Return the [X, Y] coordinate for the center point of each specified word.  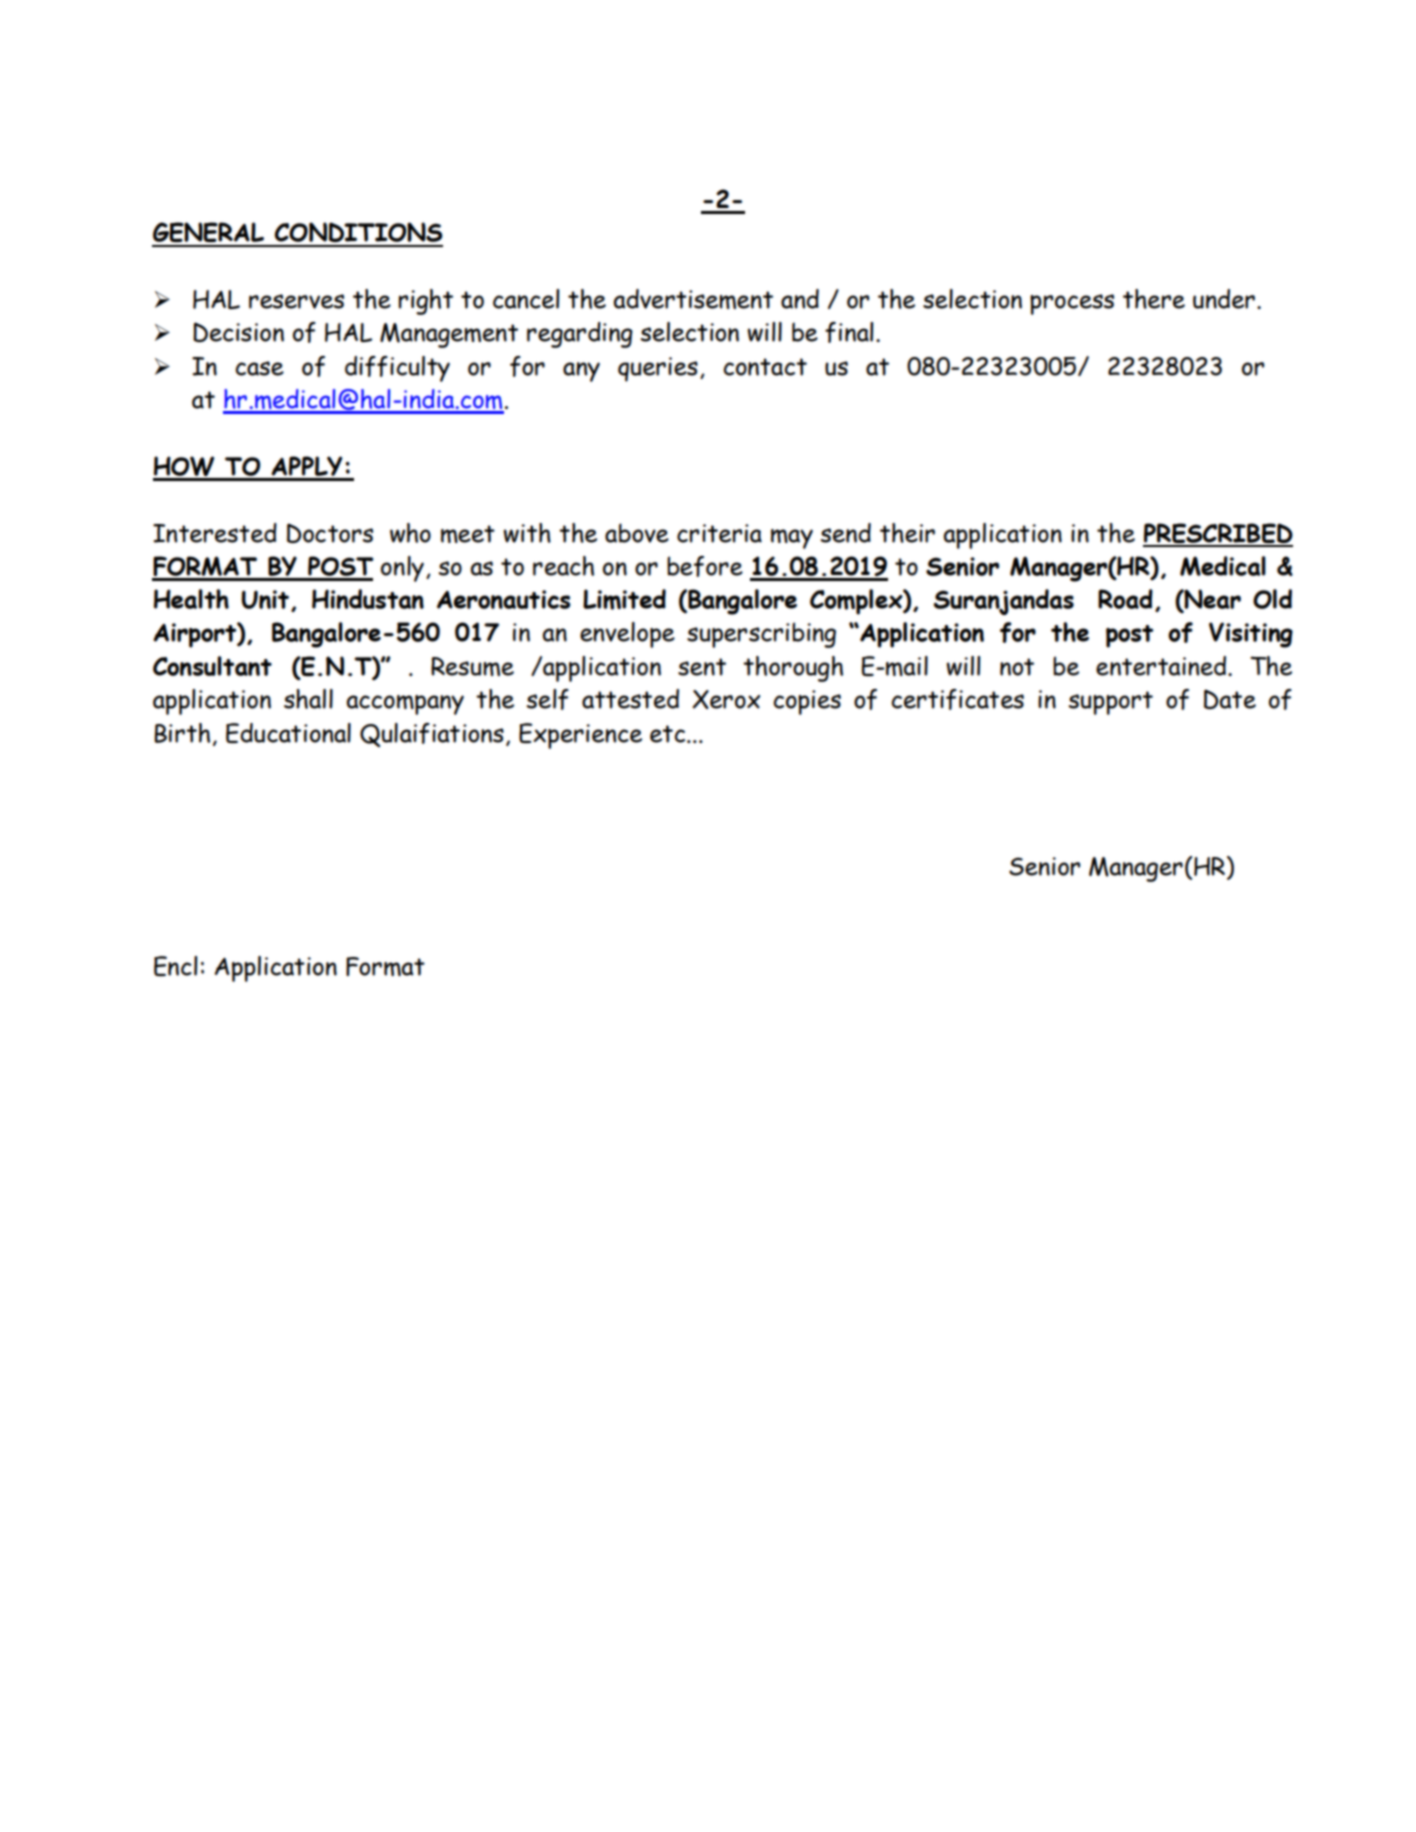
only [402, 569]
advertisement [693, 299]
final [849, 332]
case [259, 368]
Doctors [330, 533]
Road [1125, 599]
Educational [288, 733]
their [907, 533]
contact [765, 367]
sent [702, 667]
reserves [296, 301]
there [1154, 299]
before [705, 566]
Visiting [1251, 635]
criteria [719, 533]
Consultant [212, 666]
